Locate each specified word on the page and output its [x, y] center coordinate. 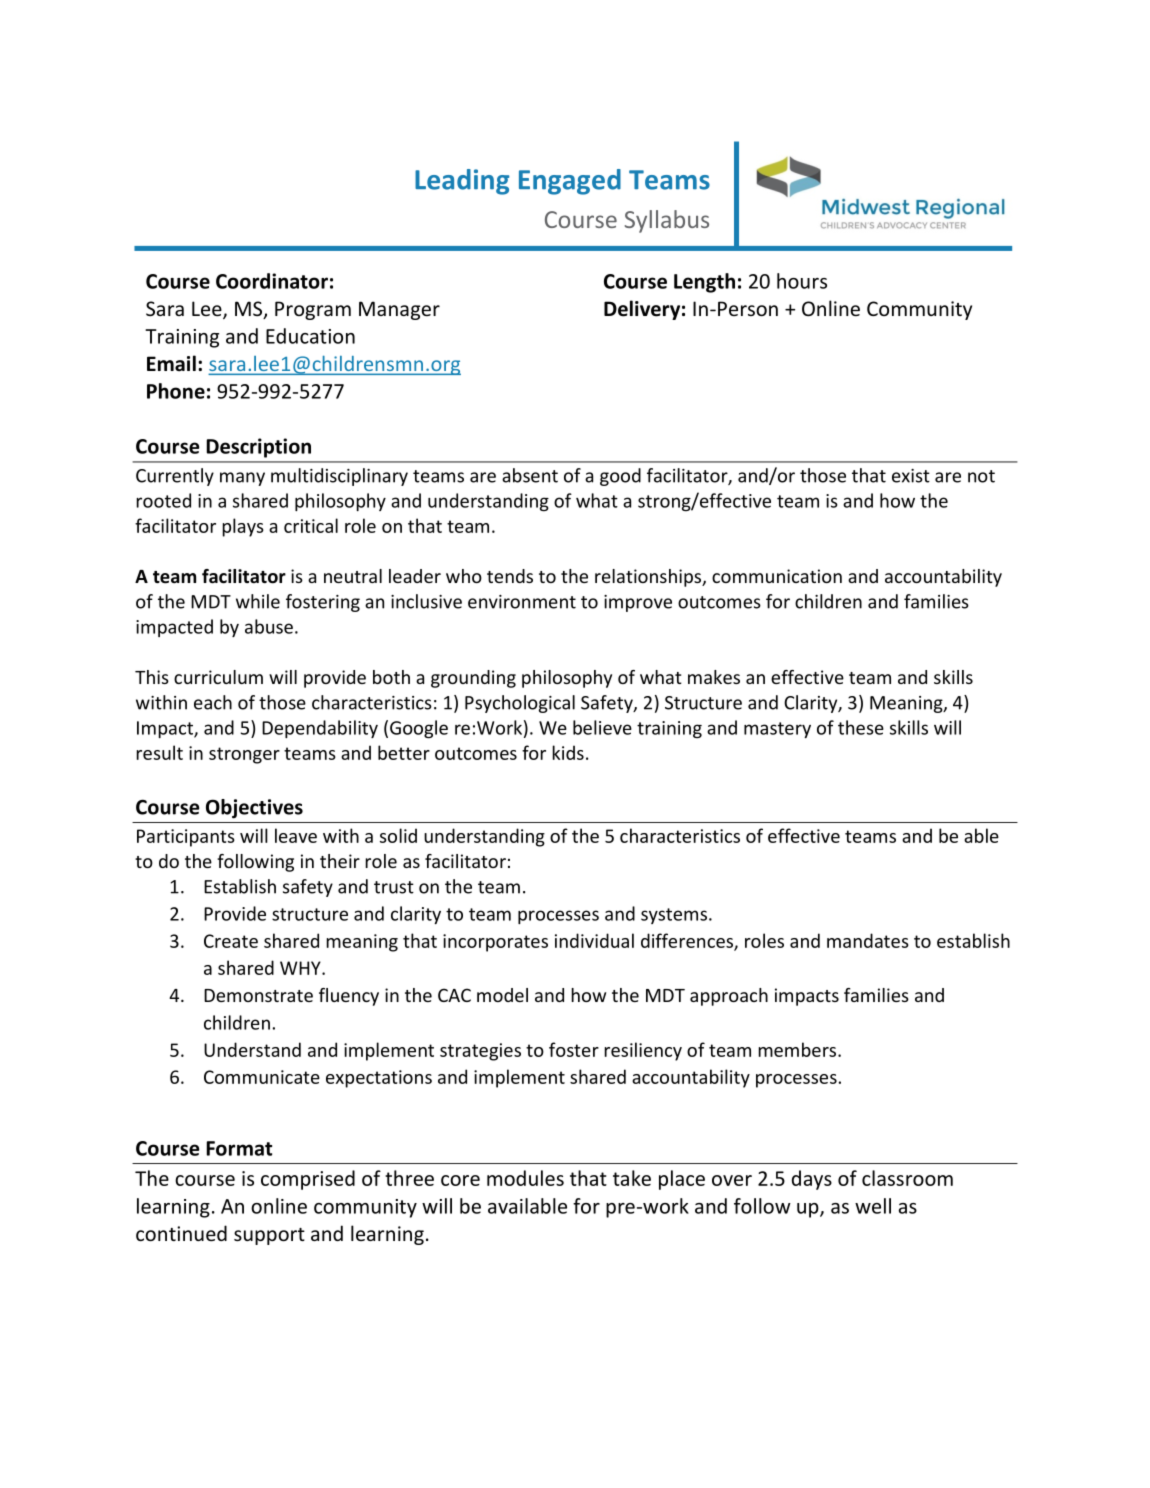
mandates [868, 940]
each [213, 702]
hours [802, 281]
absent [530, 475]
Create [231, 941]
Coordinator [272, 281]
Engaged [570, 182]
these [861, 727]
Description [258, 448]
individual [594, 940]
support [269, 1236]
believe [602, 727]
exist [911, 476]
